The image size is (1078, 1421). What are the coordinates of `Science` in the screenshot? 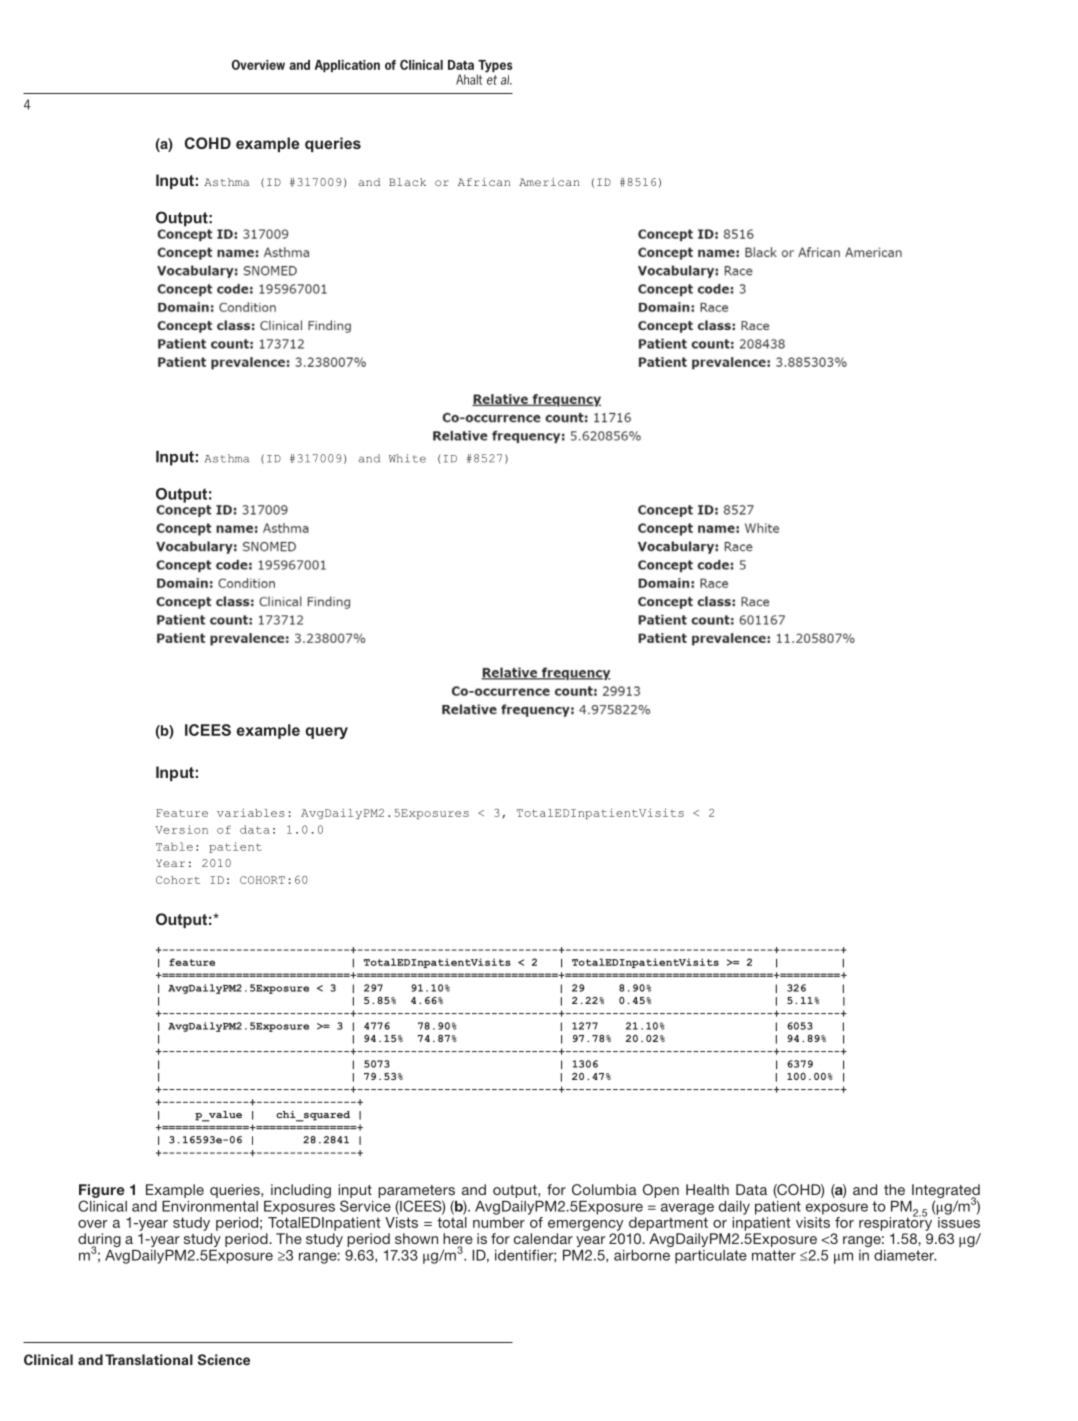 It's located at (224, 1360).
